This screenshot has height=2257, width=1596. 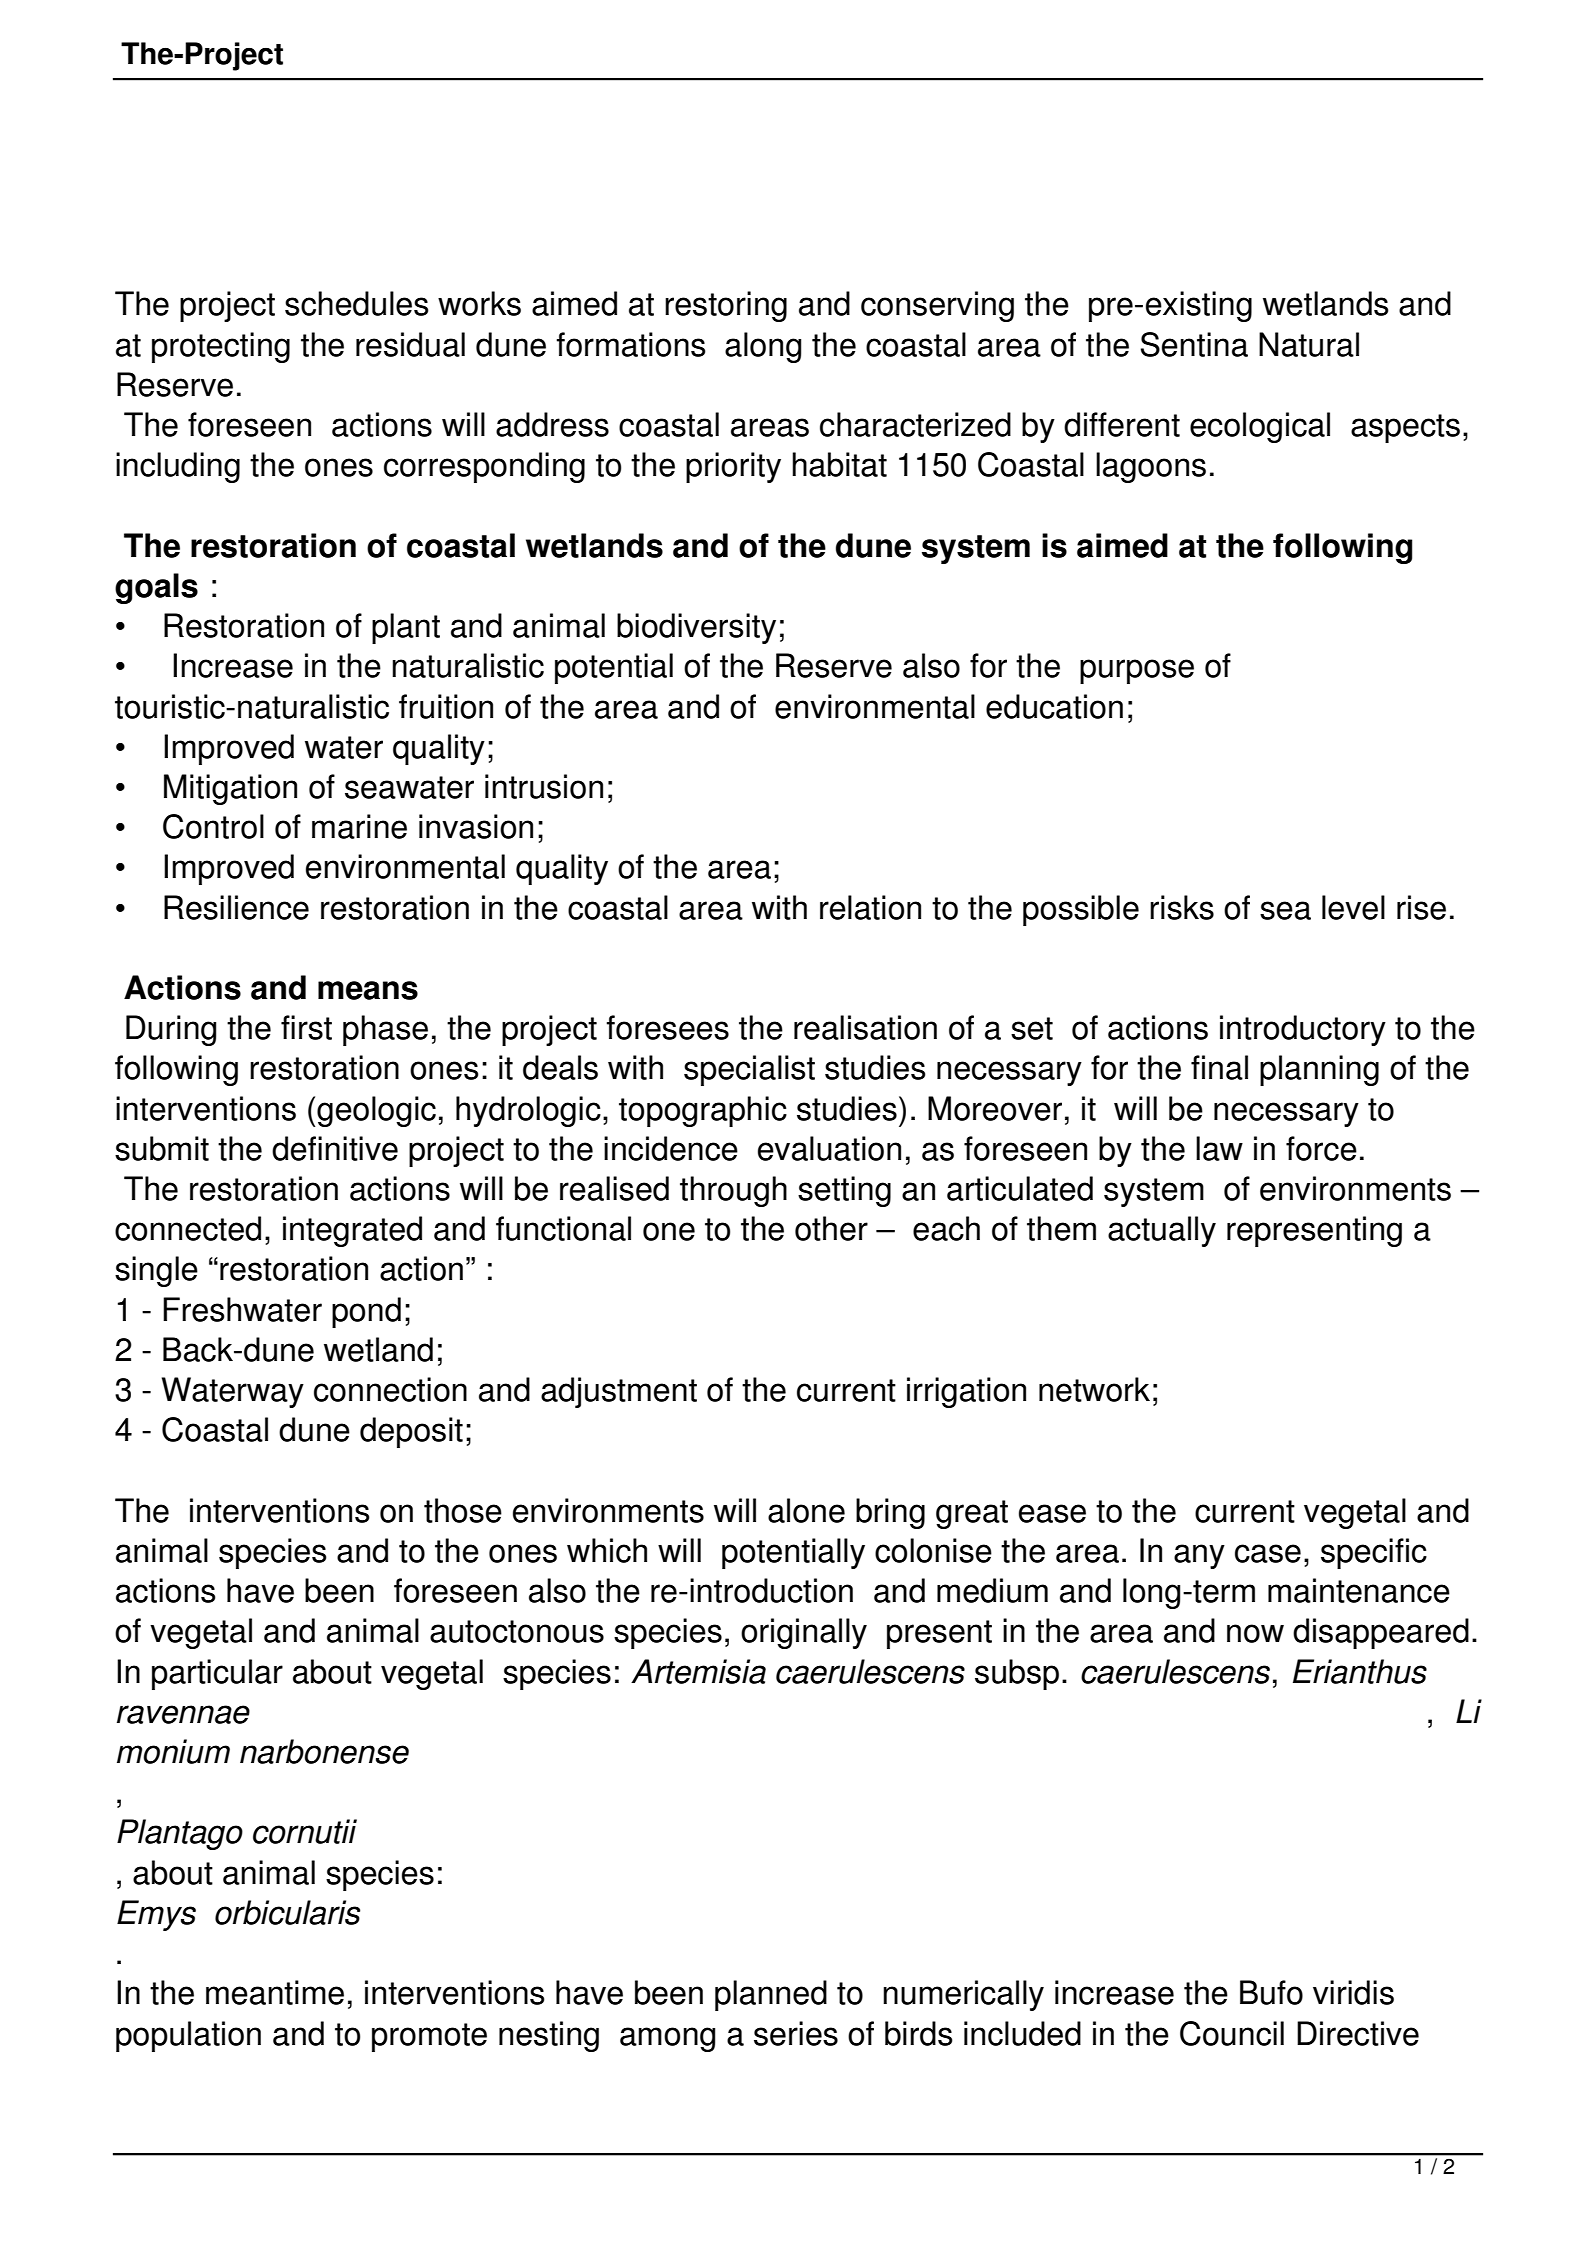 I want to click on evaluation, so click(x=829, y=1148).
